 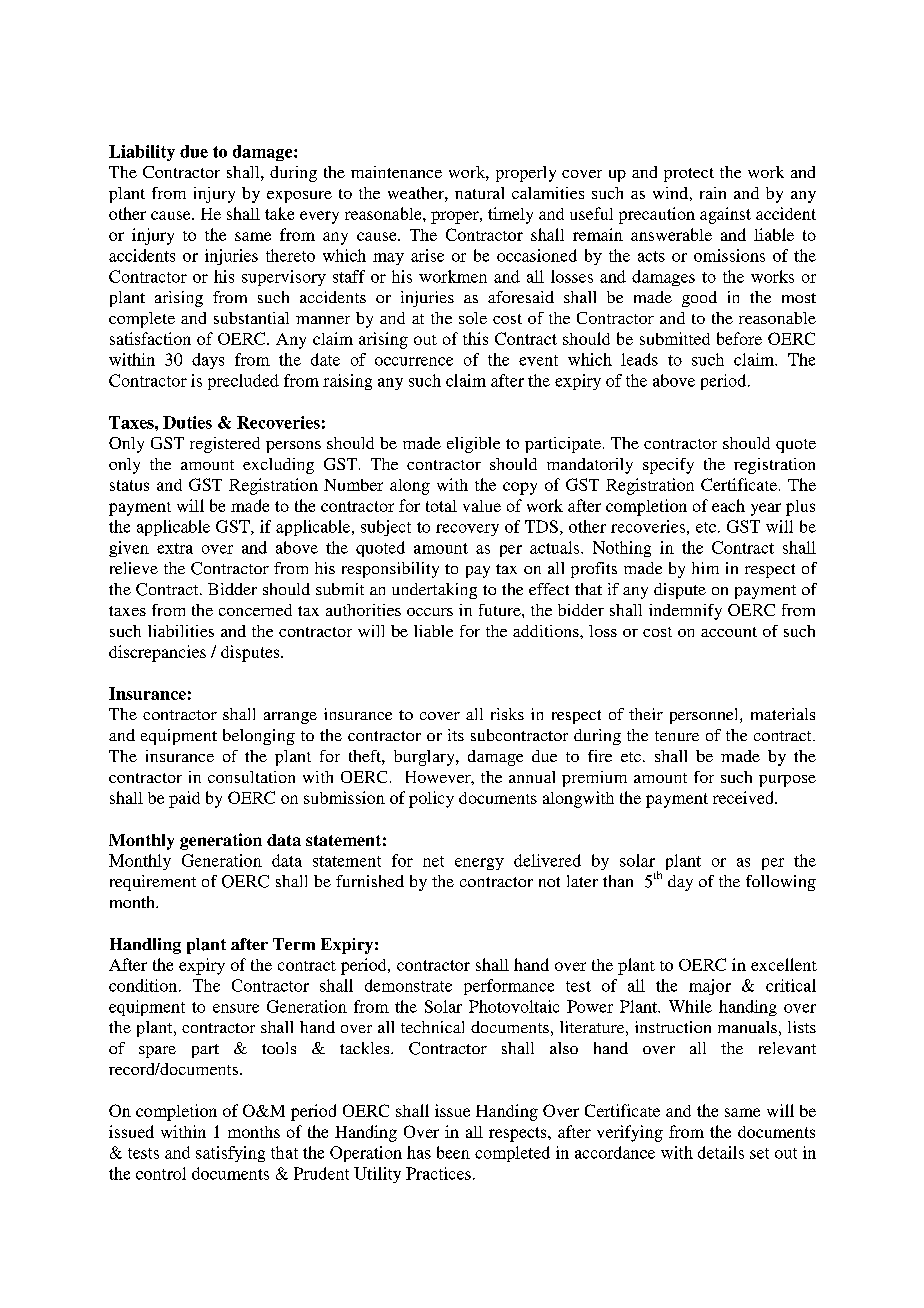 What do you see at coordinates (187, 422) in the page?
I see `Duties` at bounding box center [187, 422].
